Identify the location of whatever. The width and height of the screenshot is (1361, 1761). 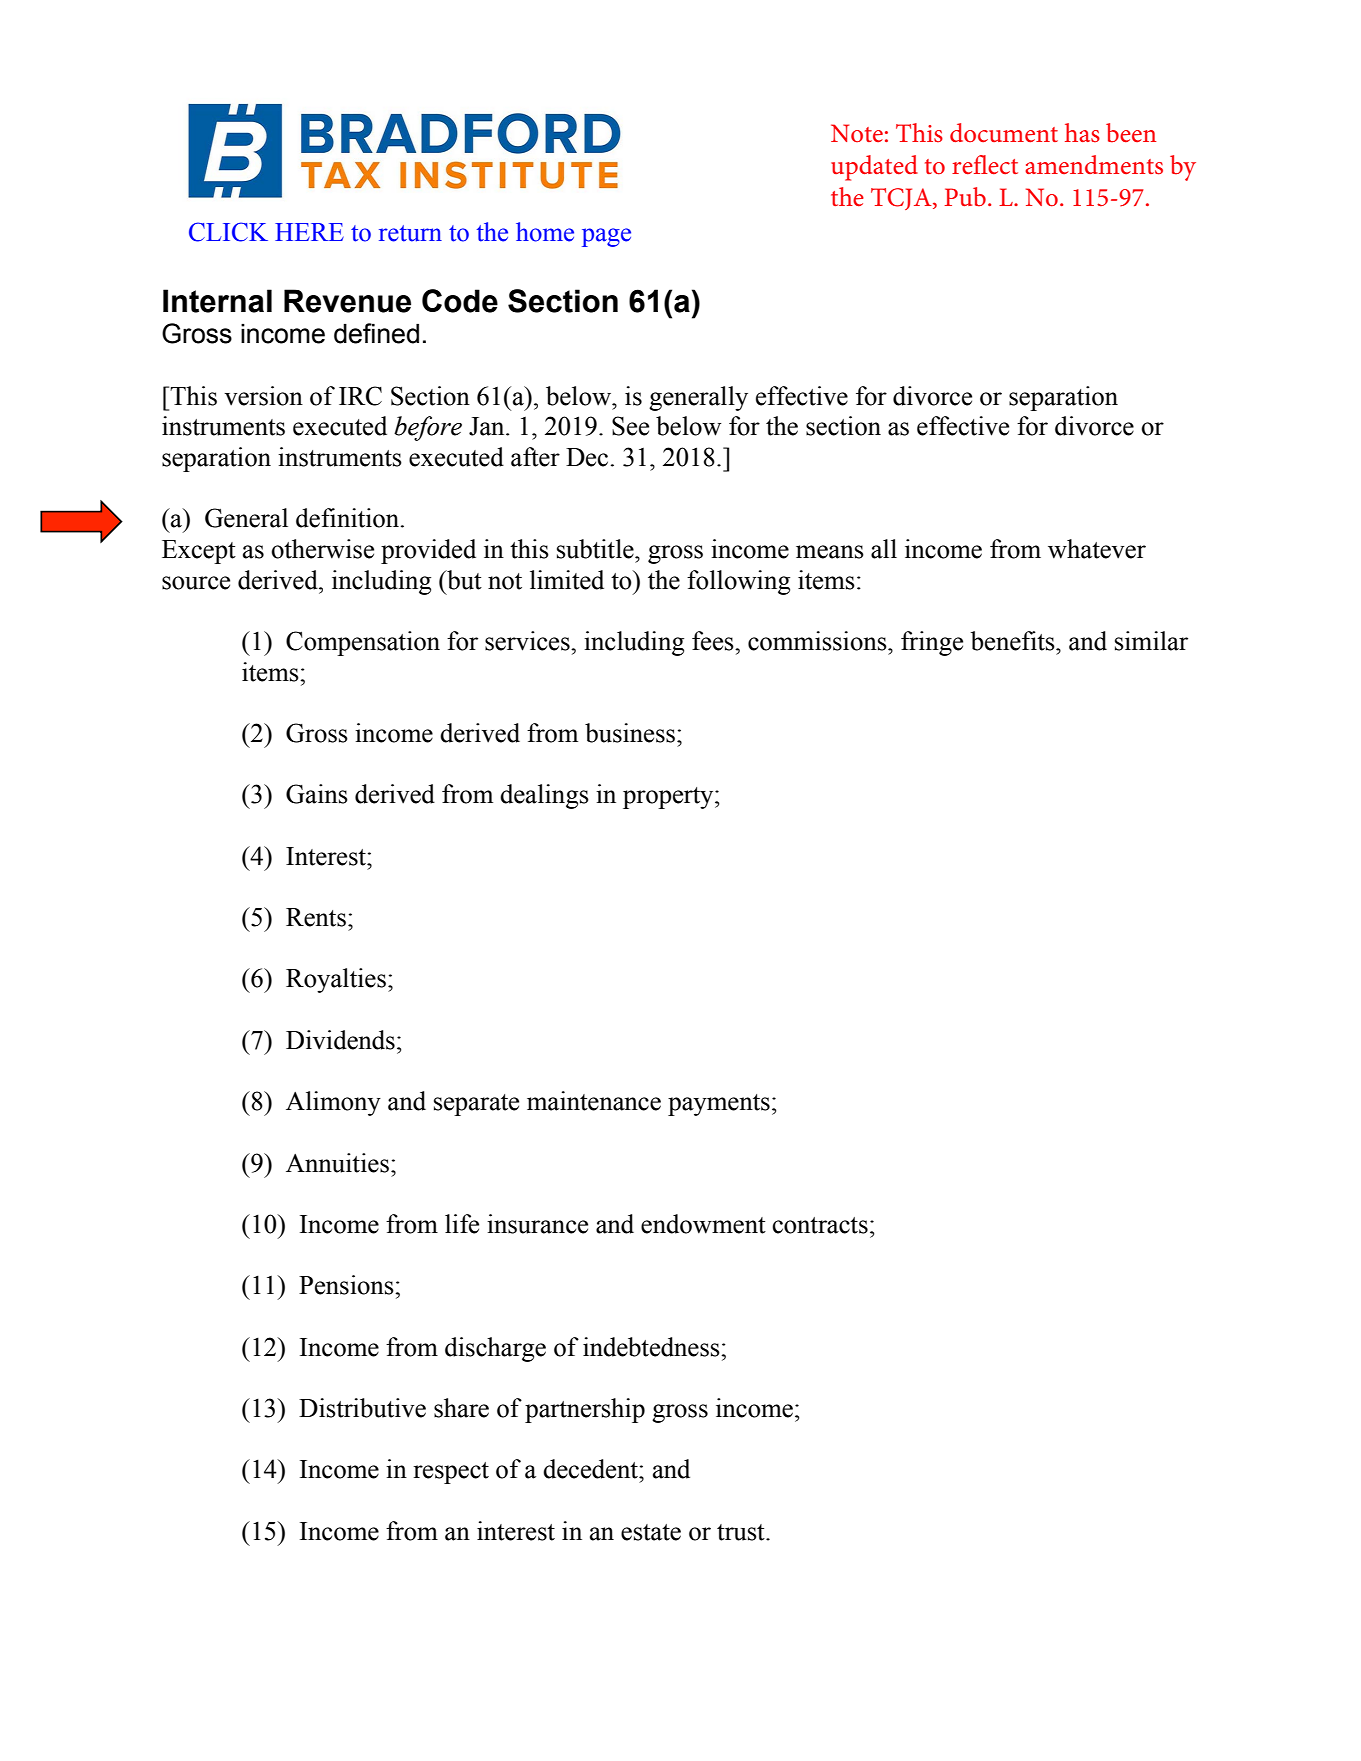
(1097, 549).
